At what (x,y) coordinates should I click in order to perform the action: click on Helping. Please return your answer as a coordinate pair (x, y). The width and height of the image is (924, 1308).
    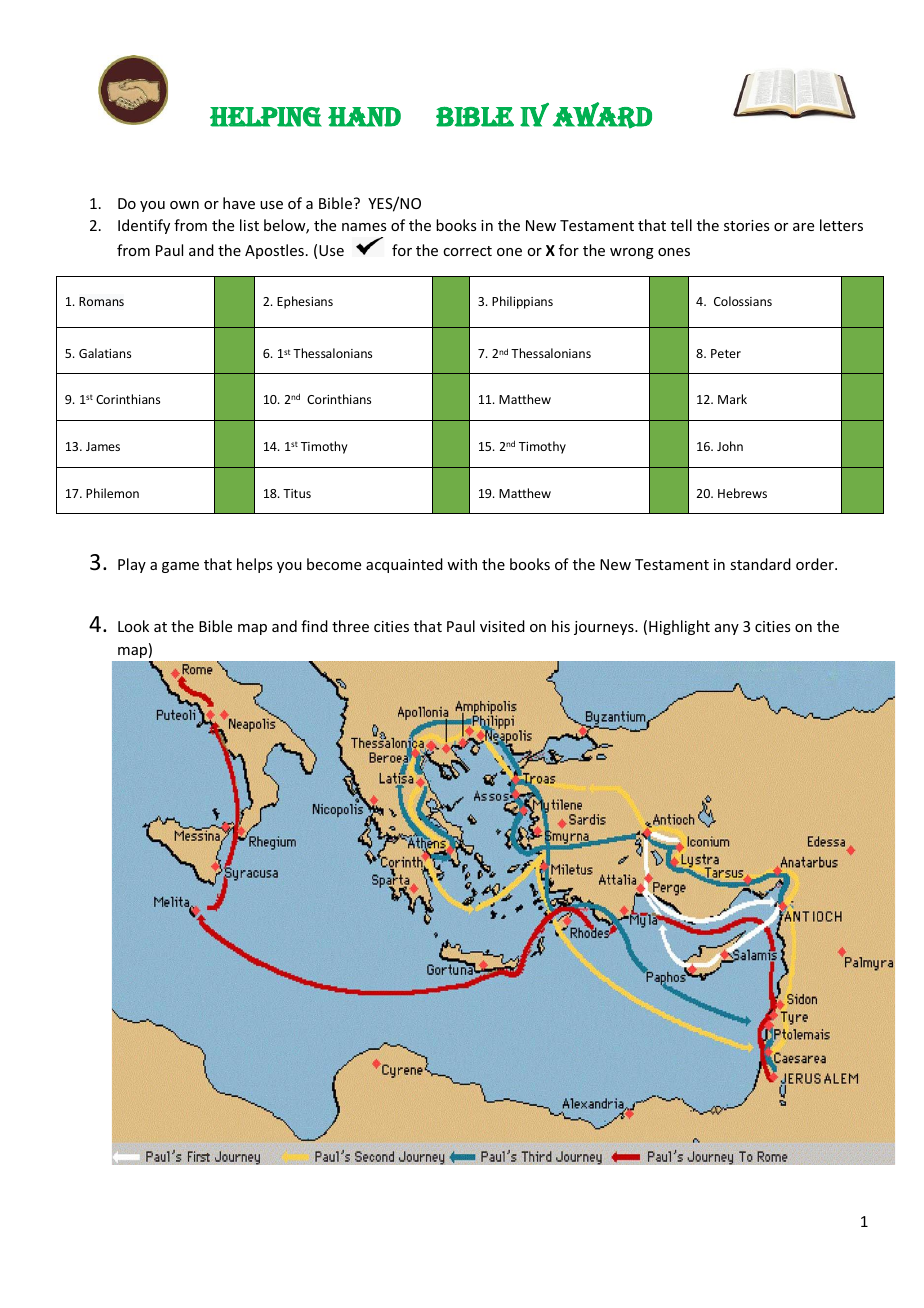
    Looking at the image, I should click on (266, 117).
